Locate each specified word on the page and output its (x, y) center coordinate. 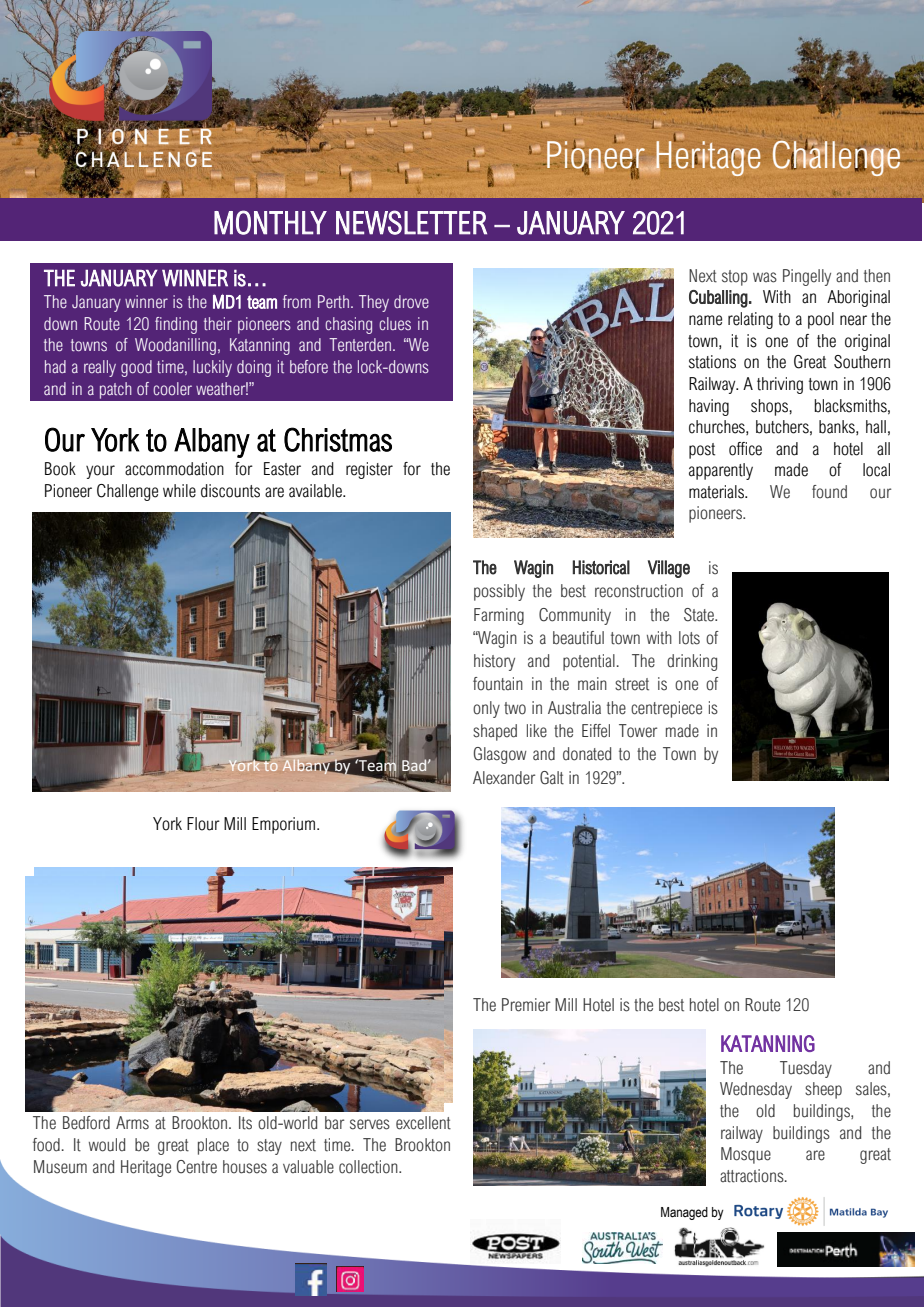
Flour (203, 824)
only (486, 709)
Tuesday (806, 1069)
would (107, 1145)
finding (176, 325)
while (179, 491)
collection (369, 1167)
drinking (692, 662)
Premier (526, 1005)
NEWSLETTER (411, 222)
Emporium (283, 825)
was (765, 277)
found (829, 492)
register (369, 470)
